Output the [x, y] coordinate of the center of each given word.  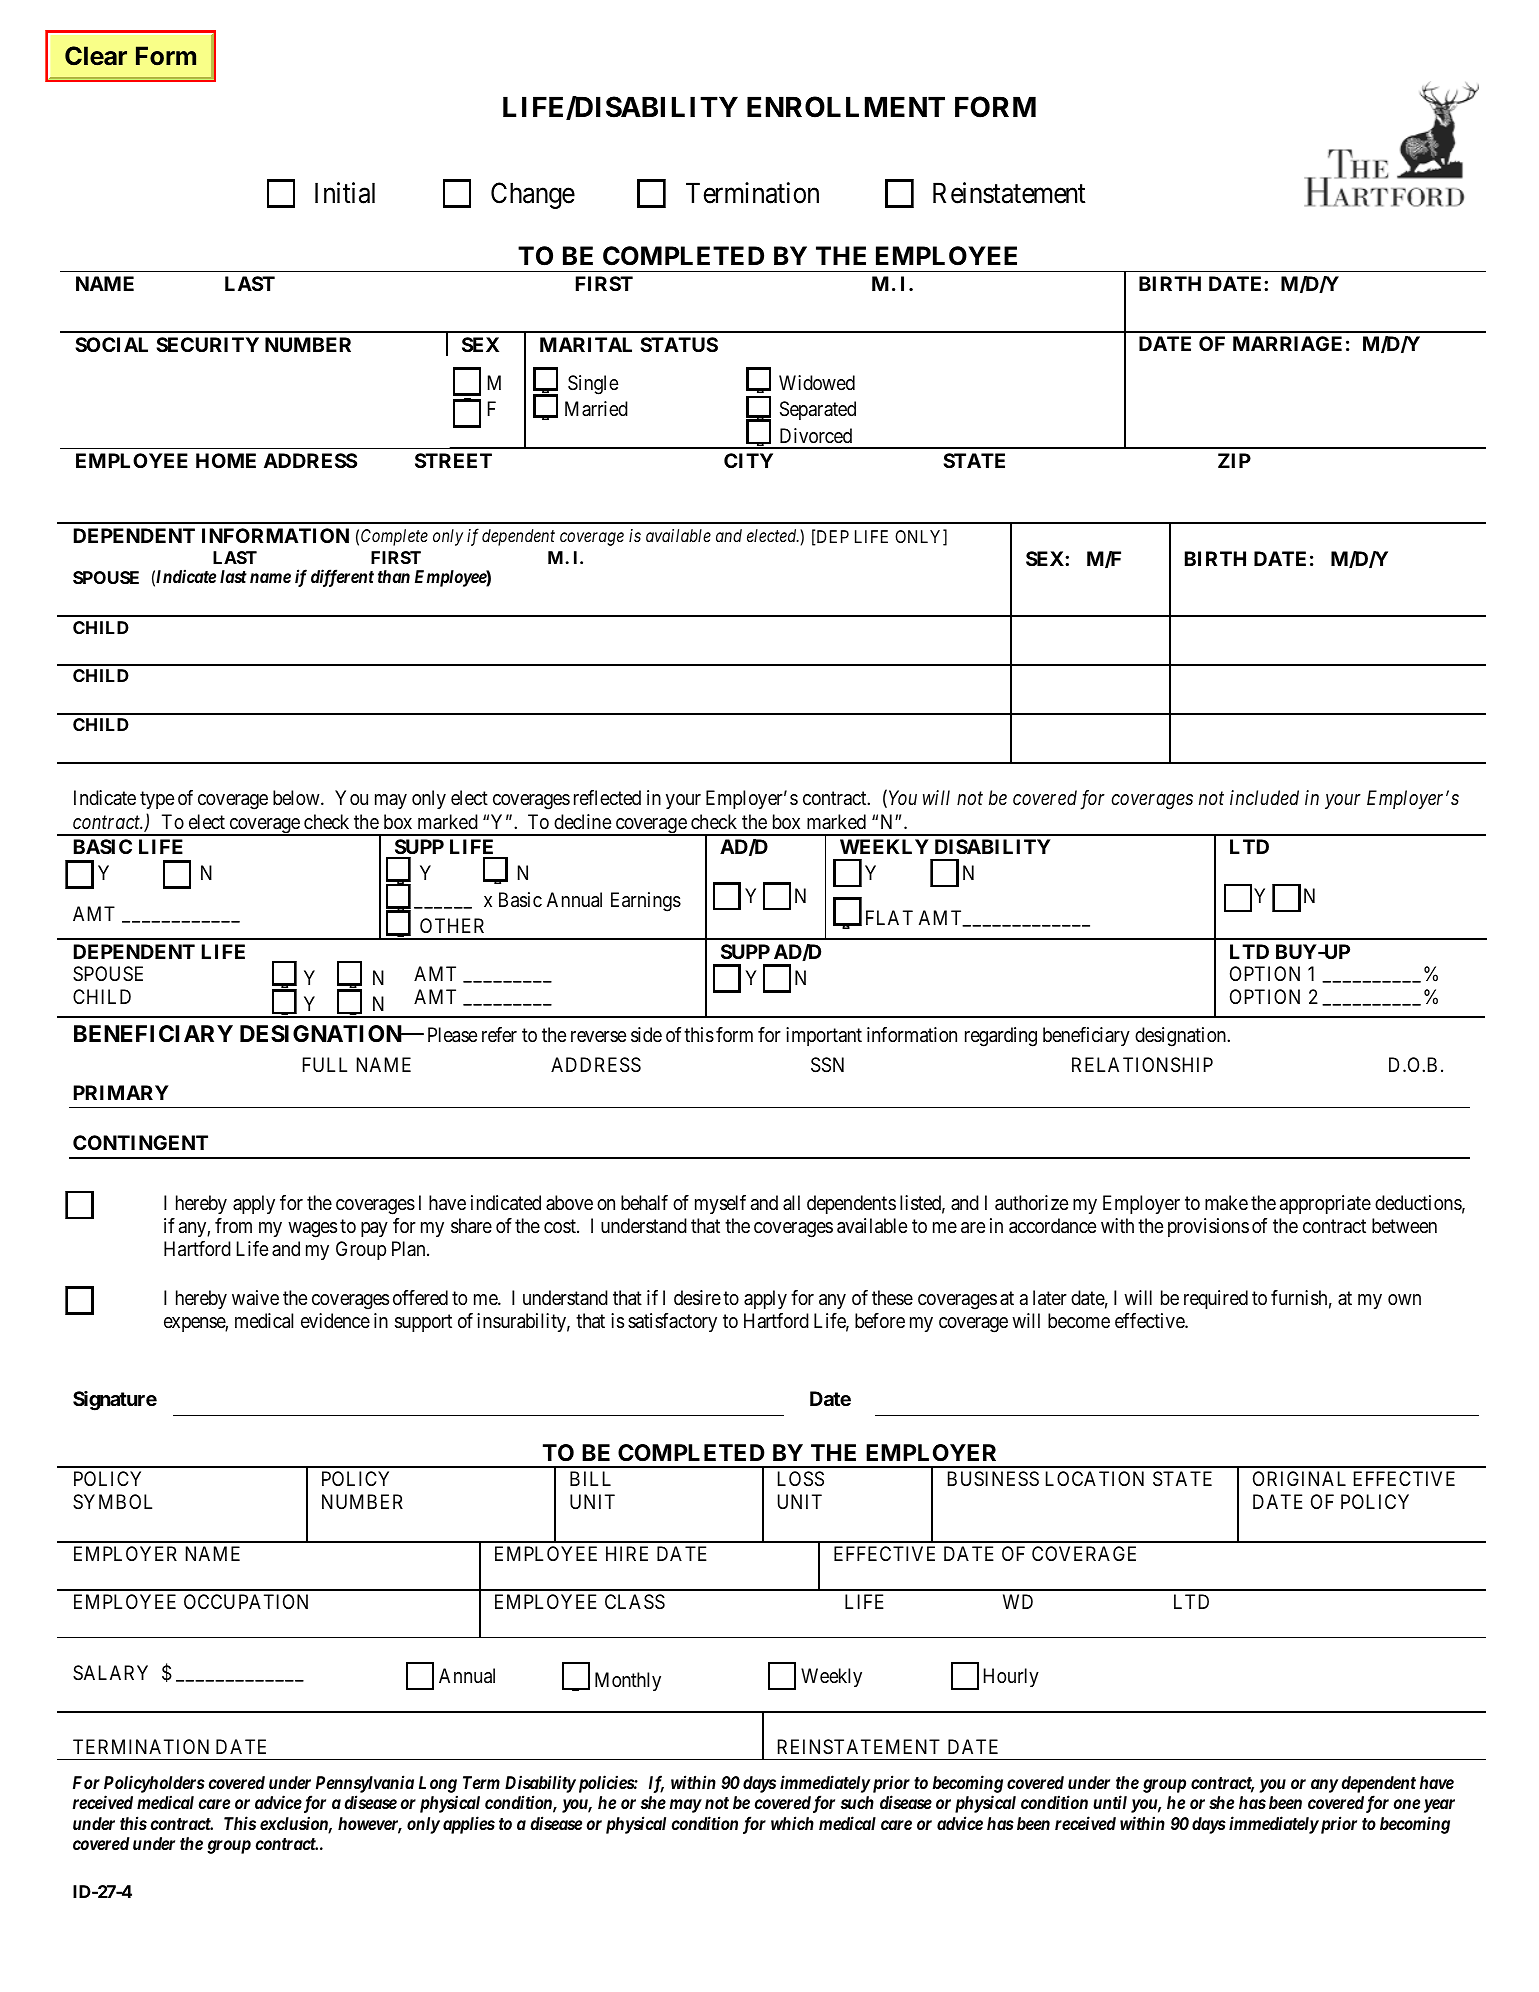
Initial [345, 193]
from [233, 1225]
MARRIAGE [1287, 343]
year [1439, 1806]
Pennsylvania [365, 1784]
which [792, 1823]
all [791, 1203]
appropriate [1325, 1204]
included [1264, 797]
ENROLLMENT [846, 107]
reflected [607, 798]
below [297, 797]
